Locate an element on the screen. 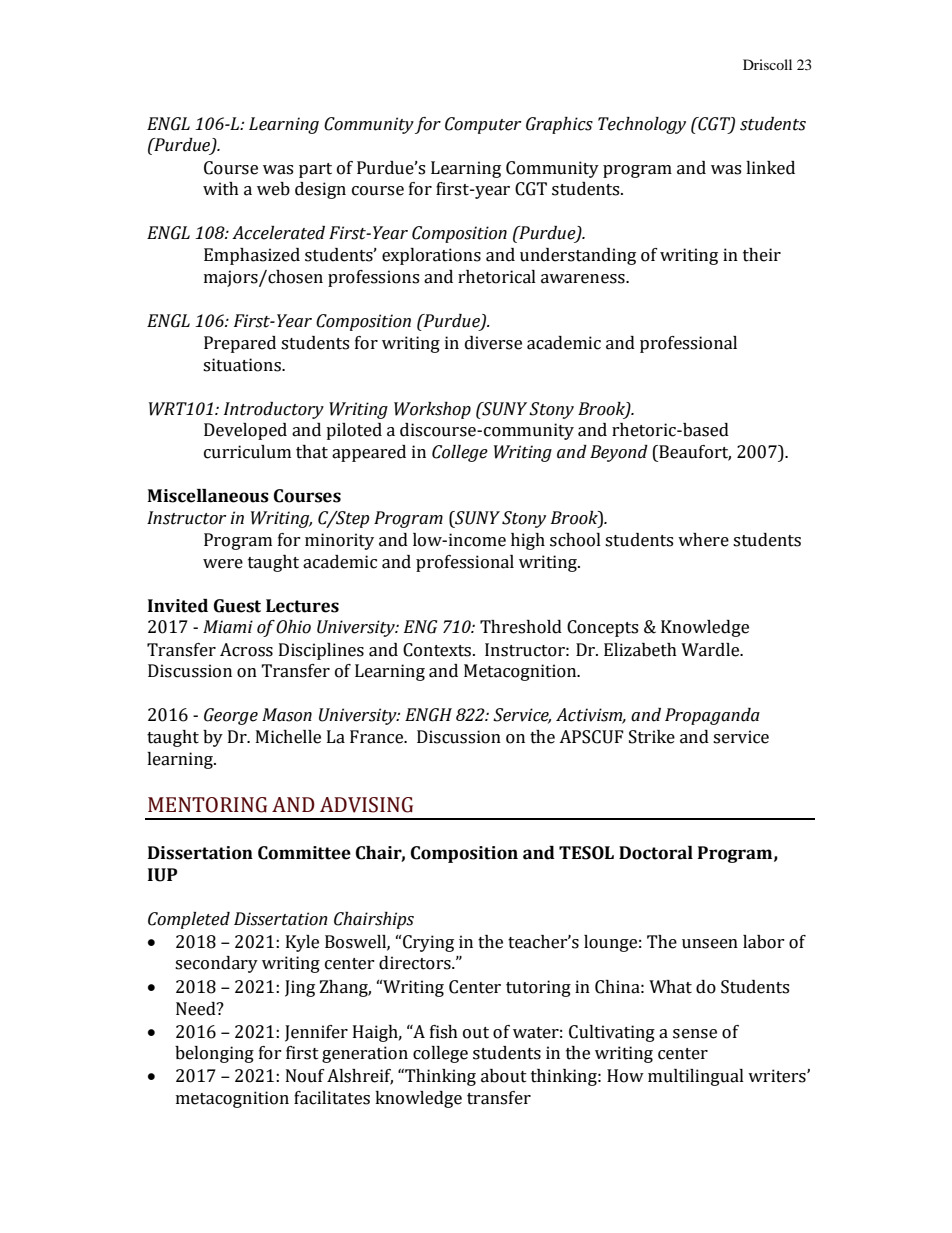 This screenshot has height=1233, width=952. belonging is located at coordinates (214, 1054).
